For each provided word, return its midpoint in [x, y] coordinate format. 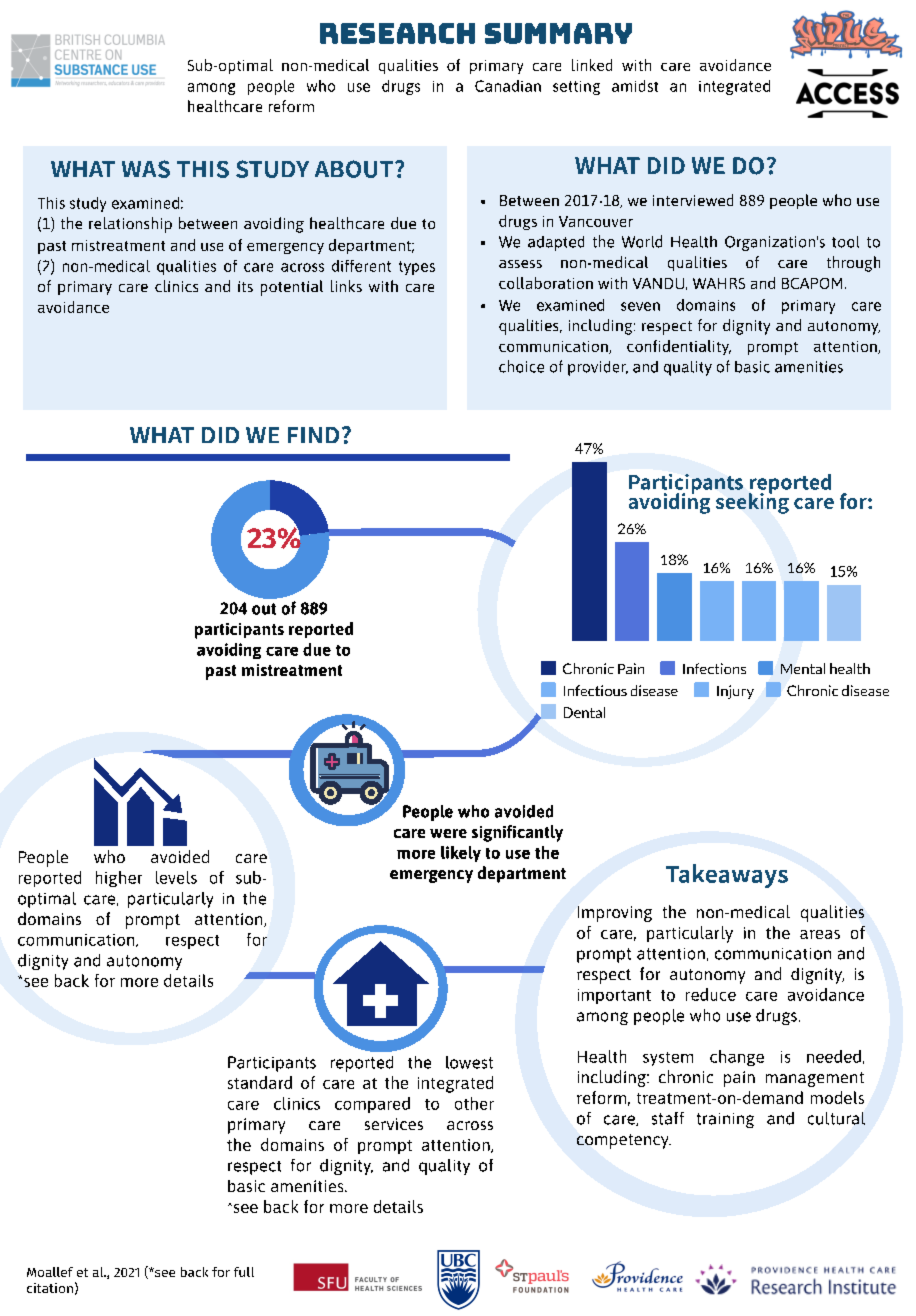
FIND [313, 435]
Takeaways [727, 876]
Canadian [508, 86]
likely [461, 854]
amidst [635, 86]
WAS [146, 169]
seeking [752, 502]
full [244, 1272]
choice [521, 366]
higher [119, 879]
